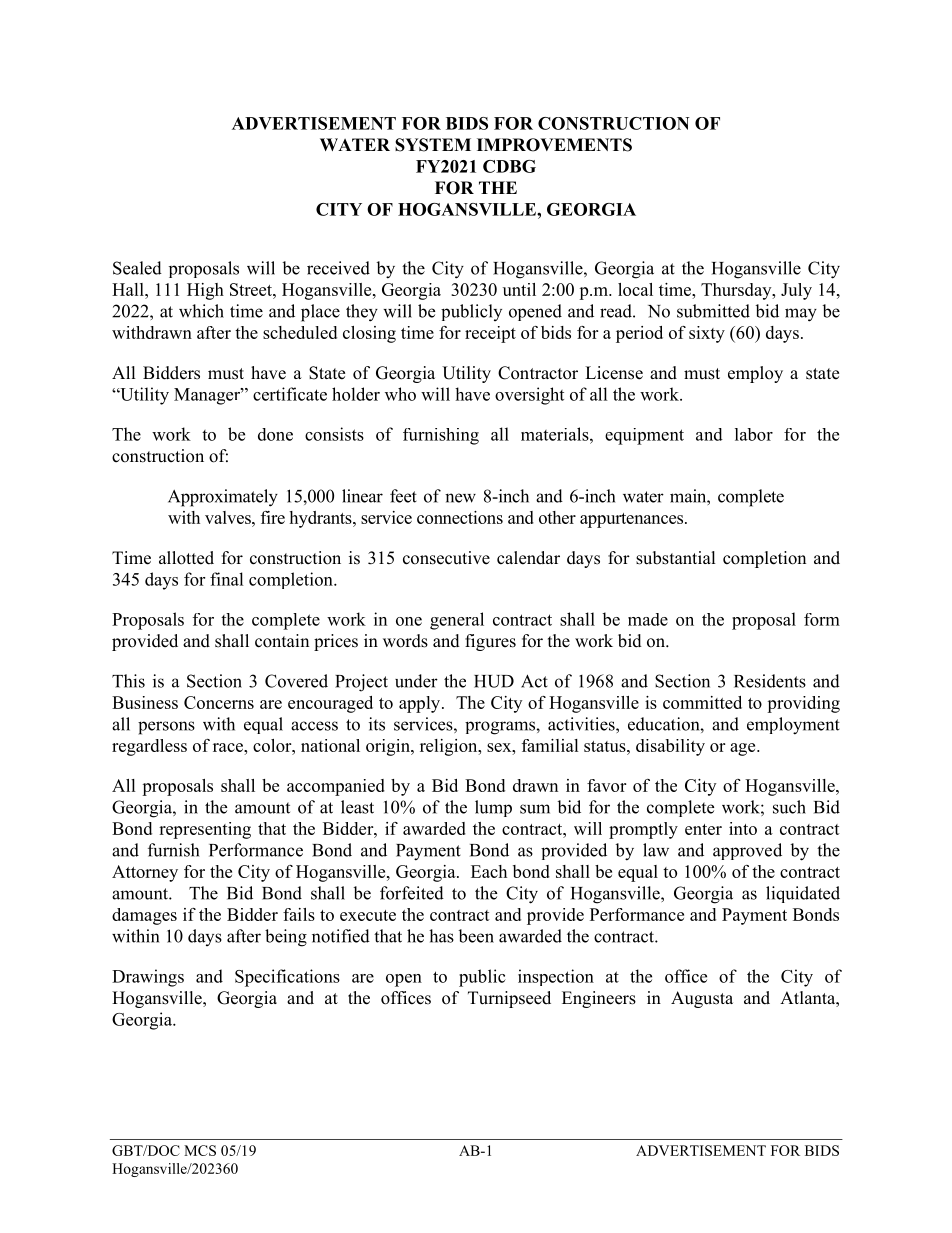 The height and width of the document is (1233, 952). What do you see at coordinates (743, 828) in the document?
I see `into` at bounding box center [743, 828].
